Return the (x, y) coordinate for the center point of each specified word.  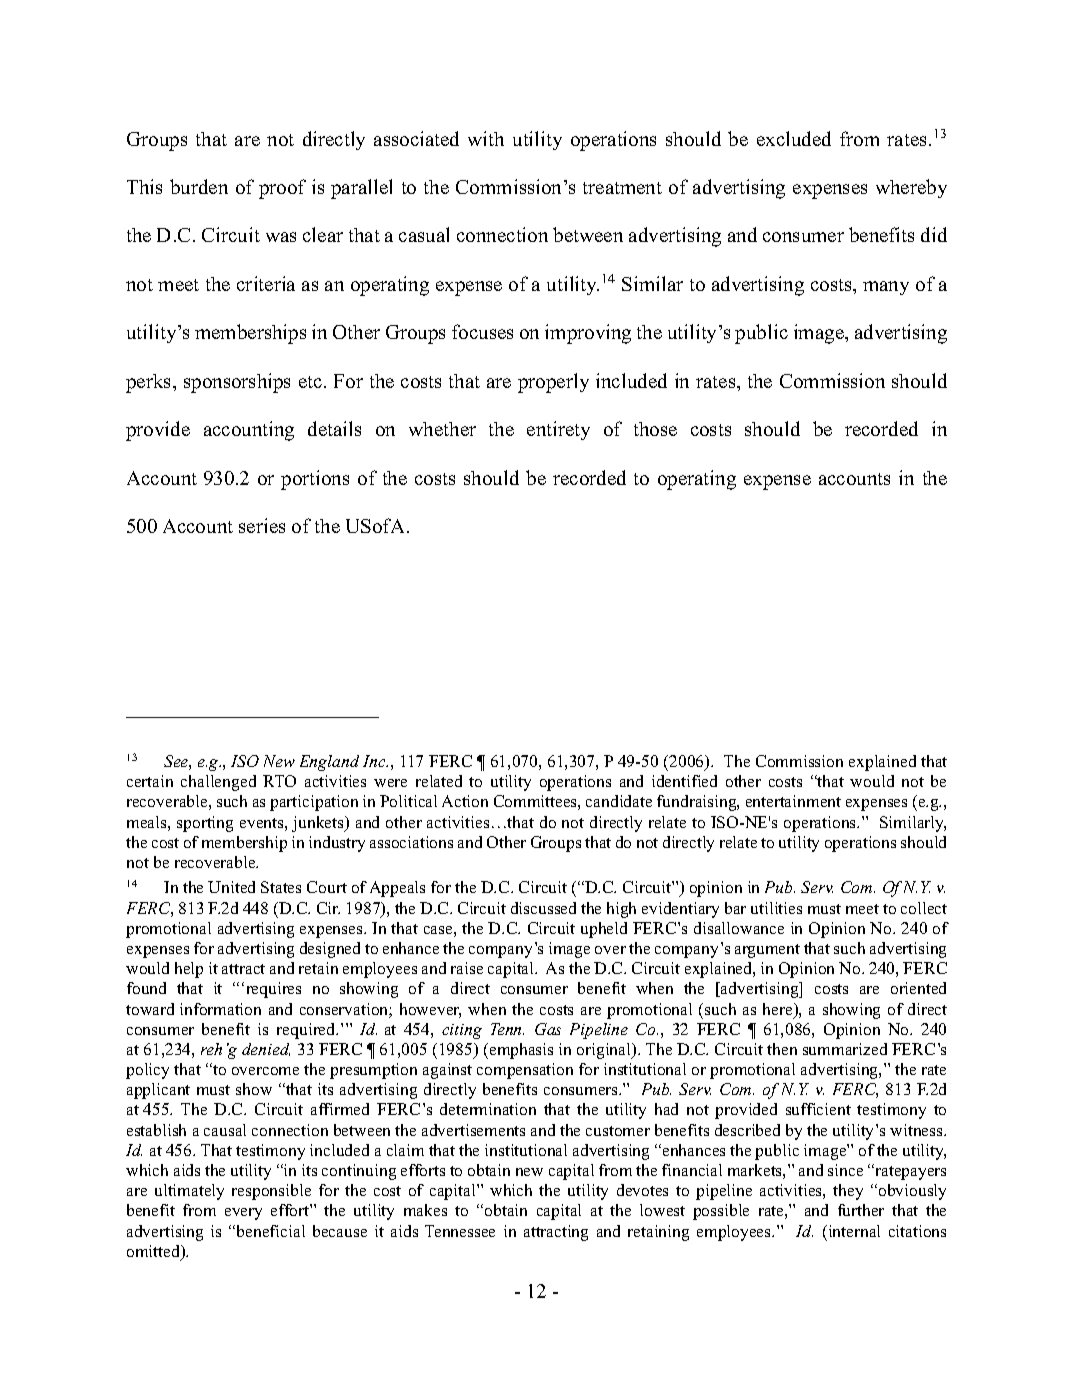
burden (199, 186)
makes (425, 1210)
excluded (794, 138)
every (243, 1214)
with (486, 138)
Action (465, 801)
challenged (218, 783)
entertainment (793, 801)
